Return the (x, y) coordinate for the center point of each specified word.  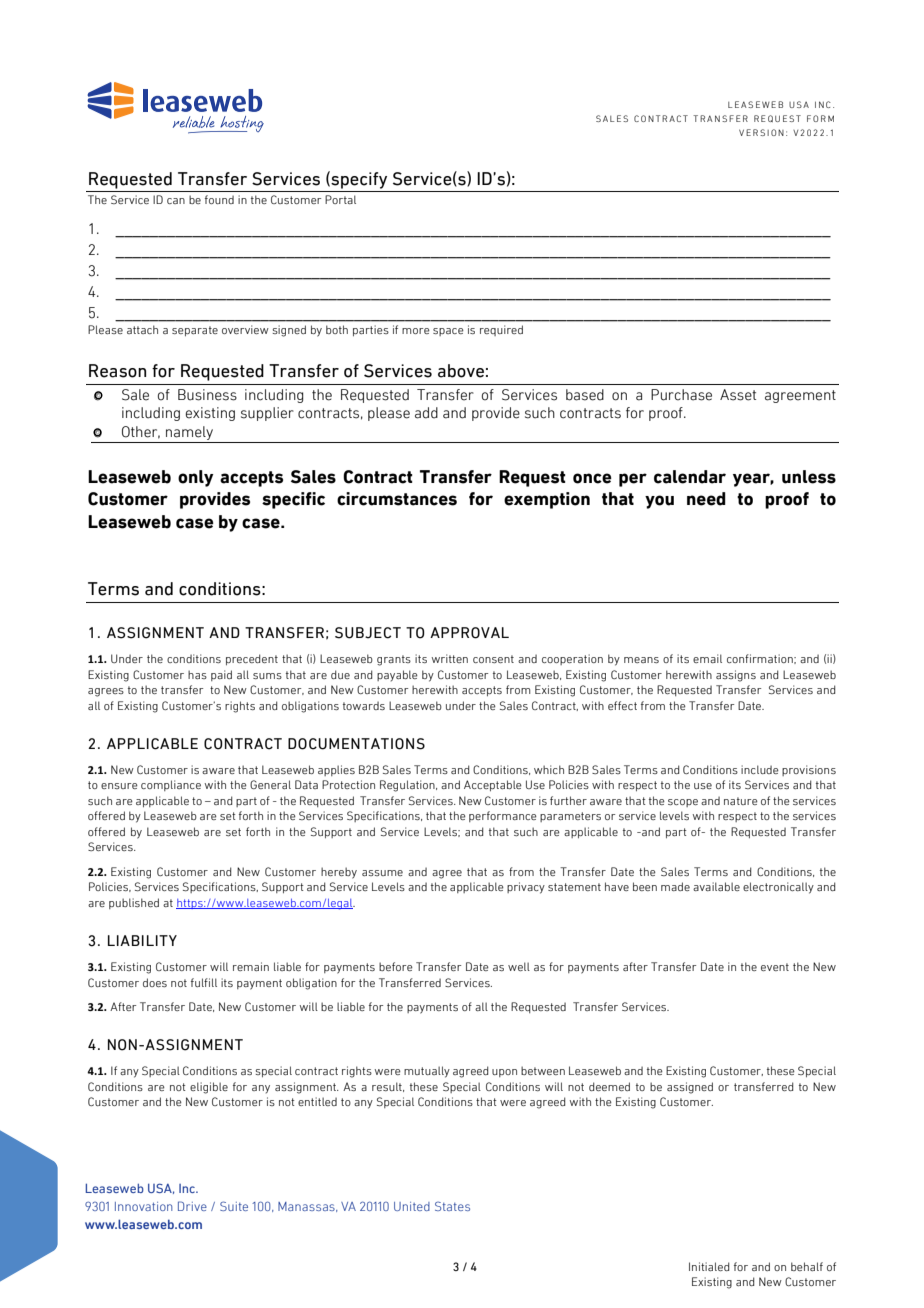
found (219, 199)
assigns (736, 676)
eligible (209, 1088)
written (450, 658)
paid (221, 675)
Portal (340, 199)
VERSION (761, 132)
